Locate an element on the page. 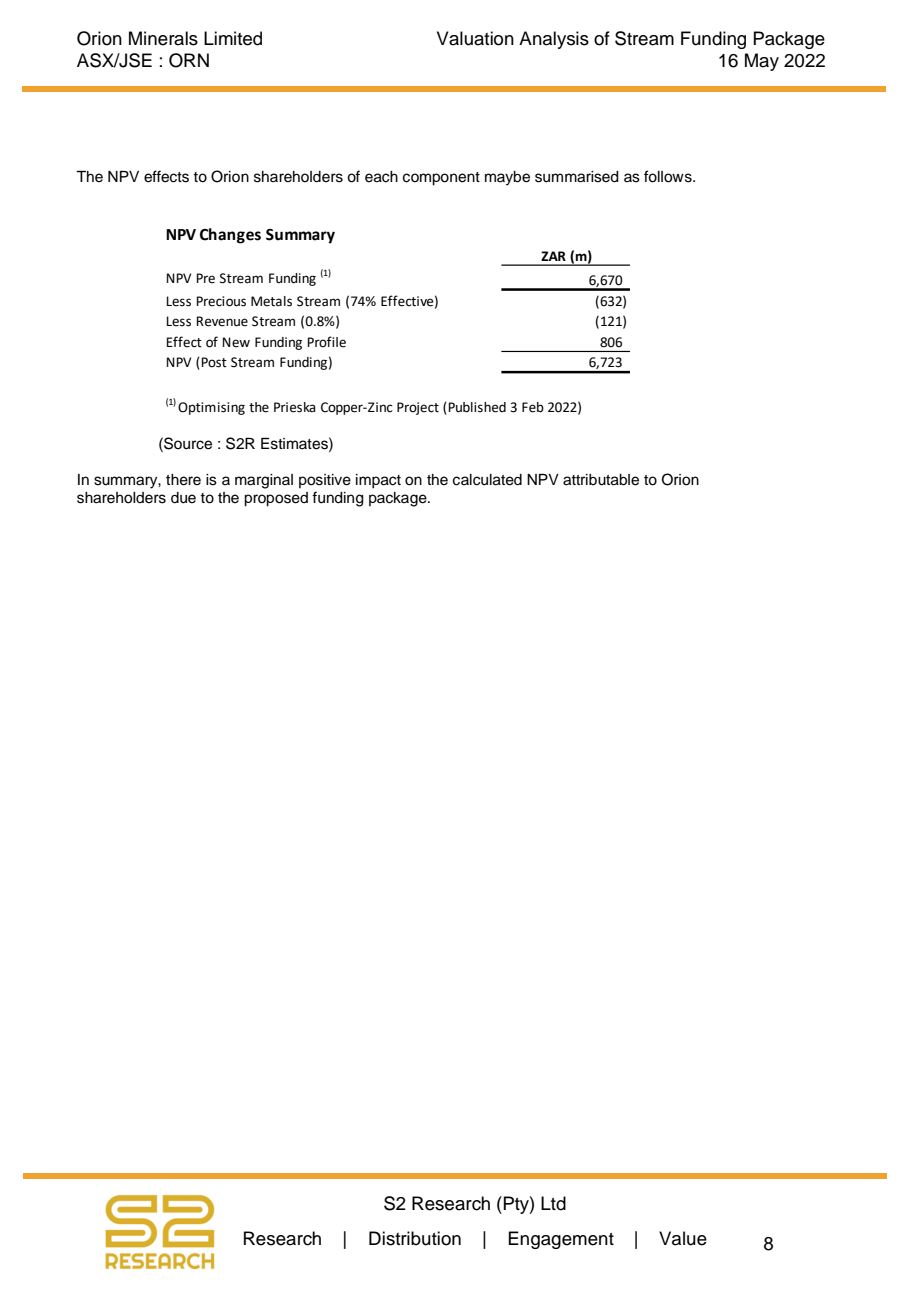 The height and width of the page is (1308, 924). Valuation is located at coordinates (475, 38).
